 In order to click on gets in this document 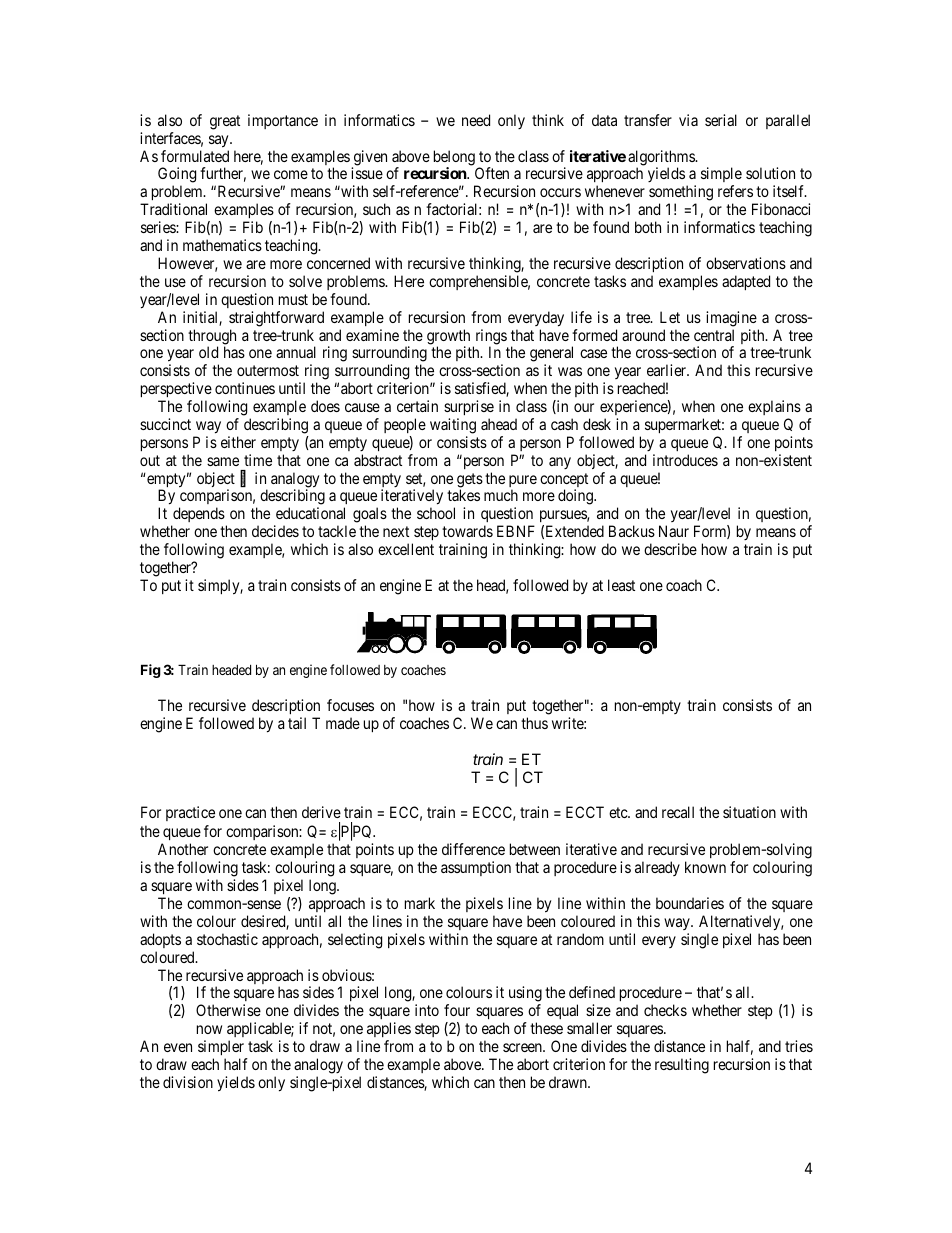, I will do `click(470, 481)`.
